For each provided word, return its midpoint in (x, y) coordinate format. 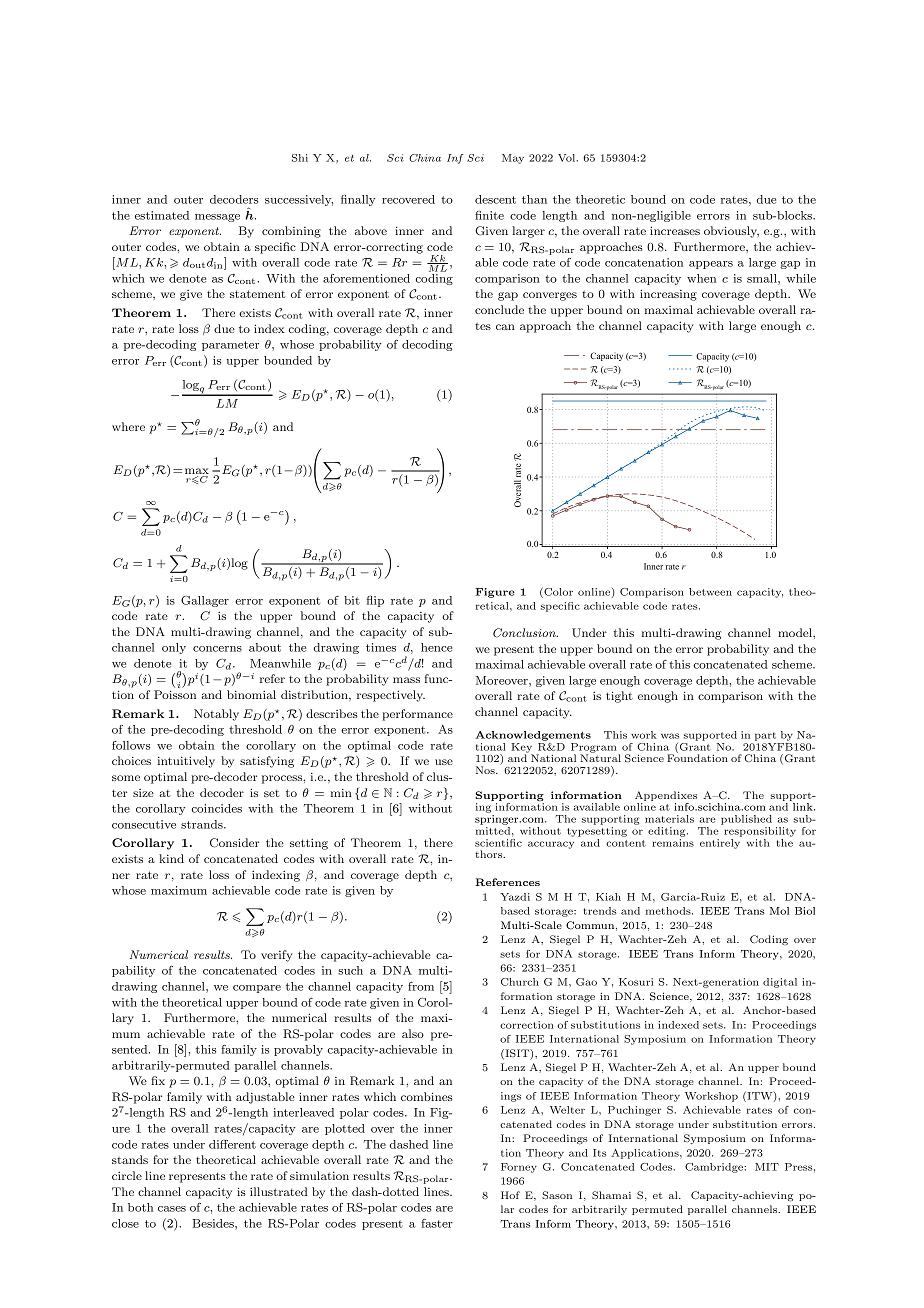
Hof (510, 1195)
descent (495, 199)
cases (172, 1209)
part (765, 736)
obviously (731, 232)
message (217, 218)
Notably (216, 715)
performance (417, 715)
